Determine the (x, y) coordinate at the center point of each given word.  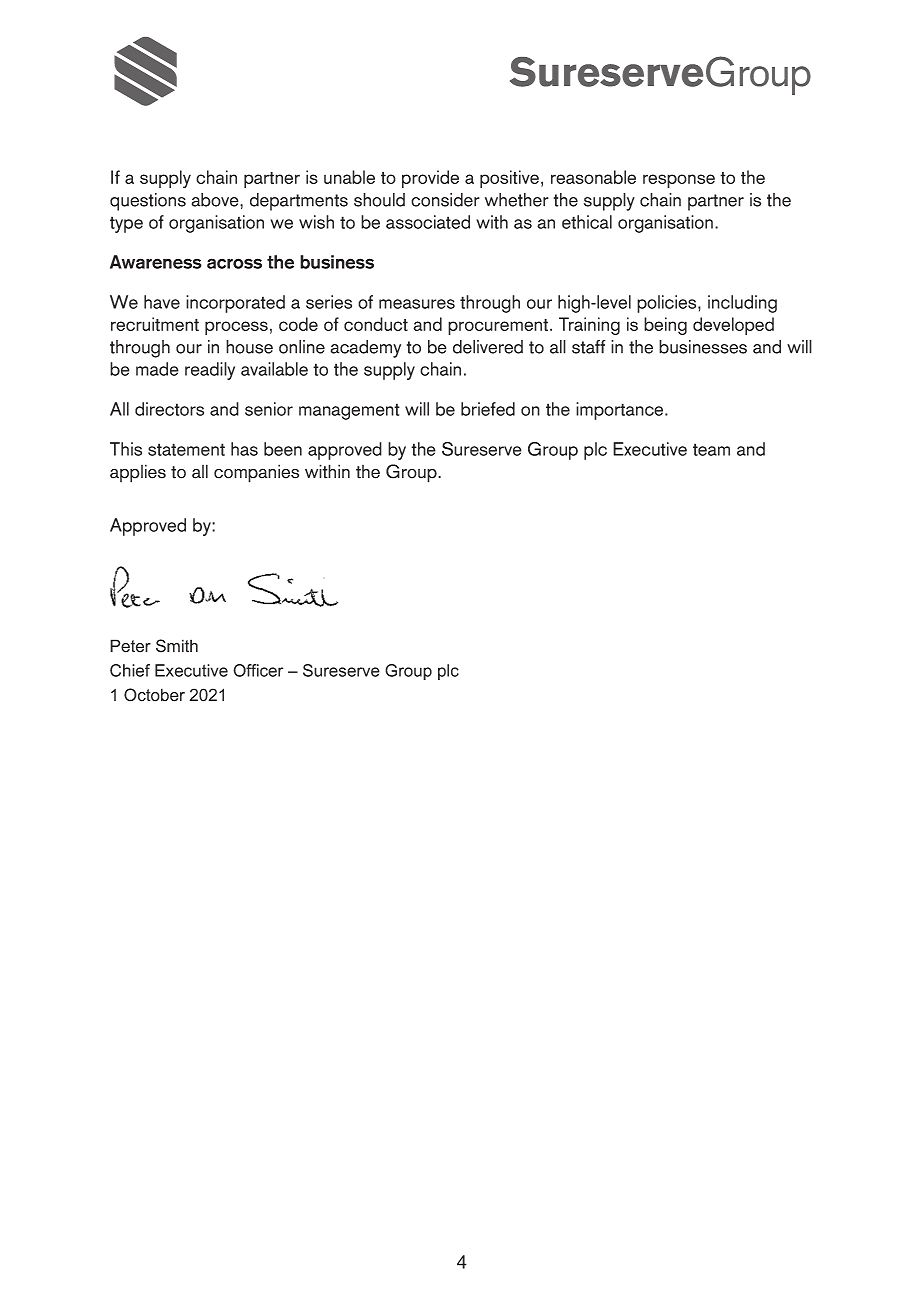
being (665, 326)
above (216, 200)
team (711, 449)
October (154, 695)
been (283, 449)
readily (210, 371)
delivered (488, 347)
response (679, 181)
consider (445, 200)
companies (256, 473)
